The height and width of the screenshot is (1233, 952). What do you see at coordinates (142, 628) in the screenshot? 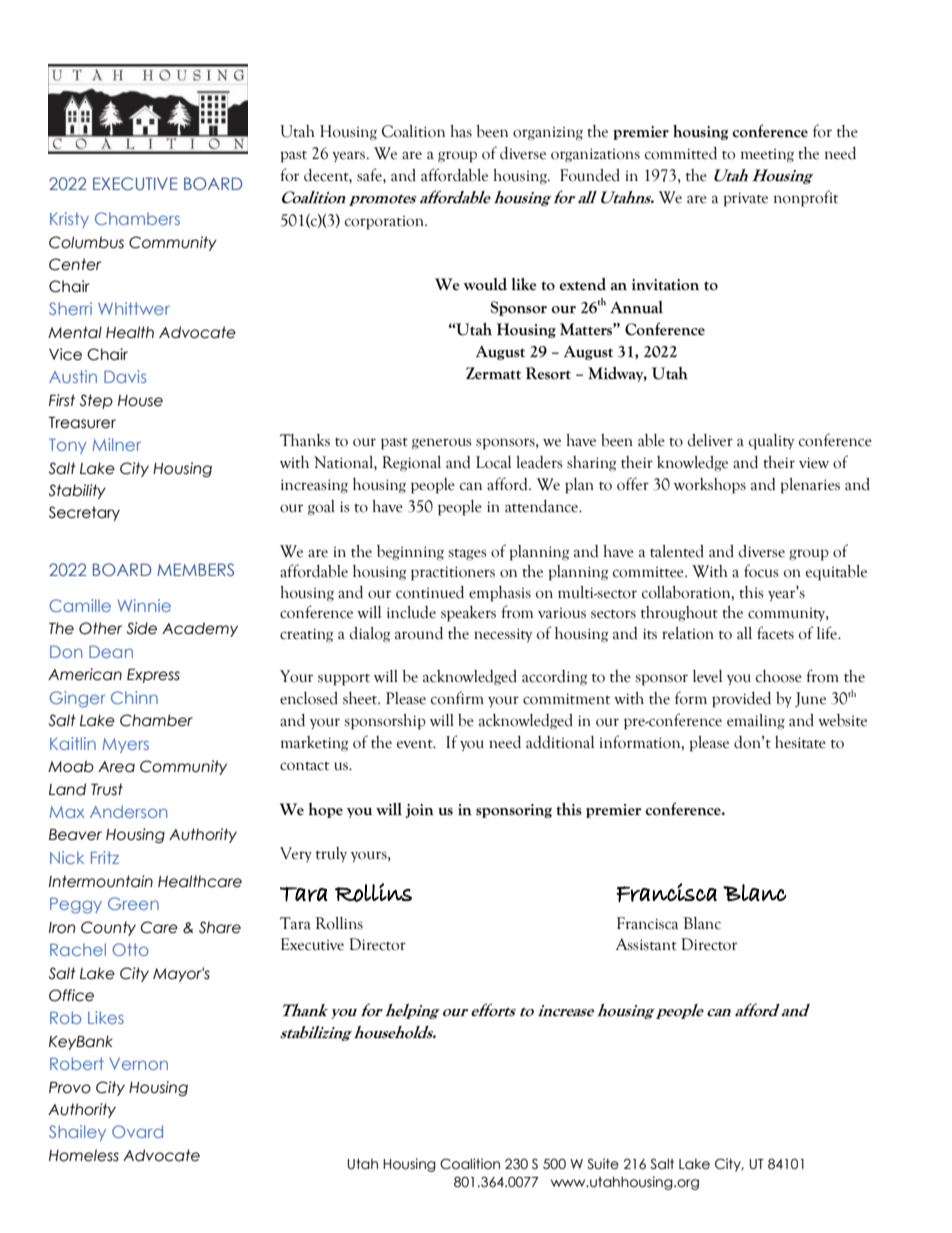
I see `Side` at bounding box center [142, 628].
